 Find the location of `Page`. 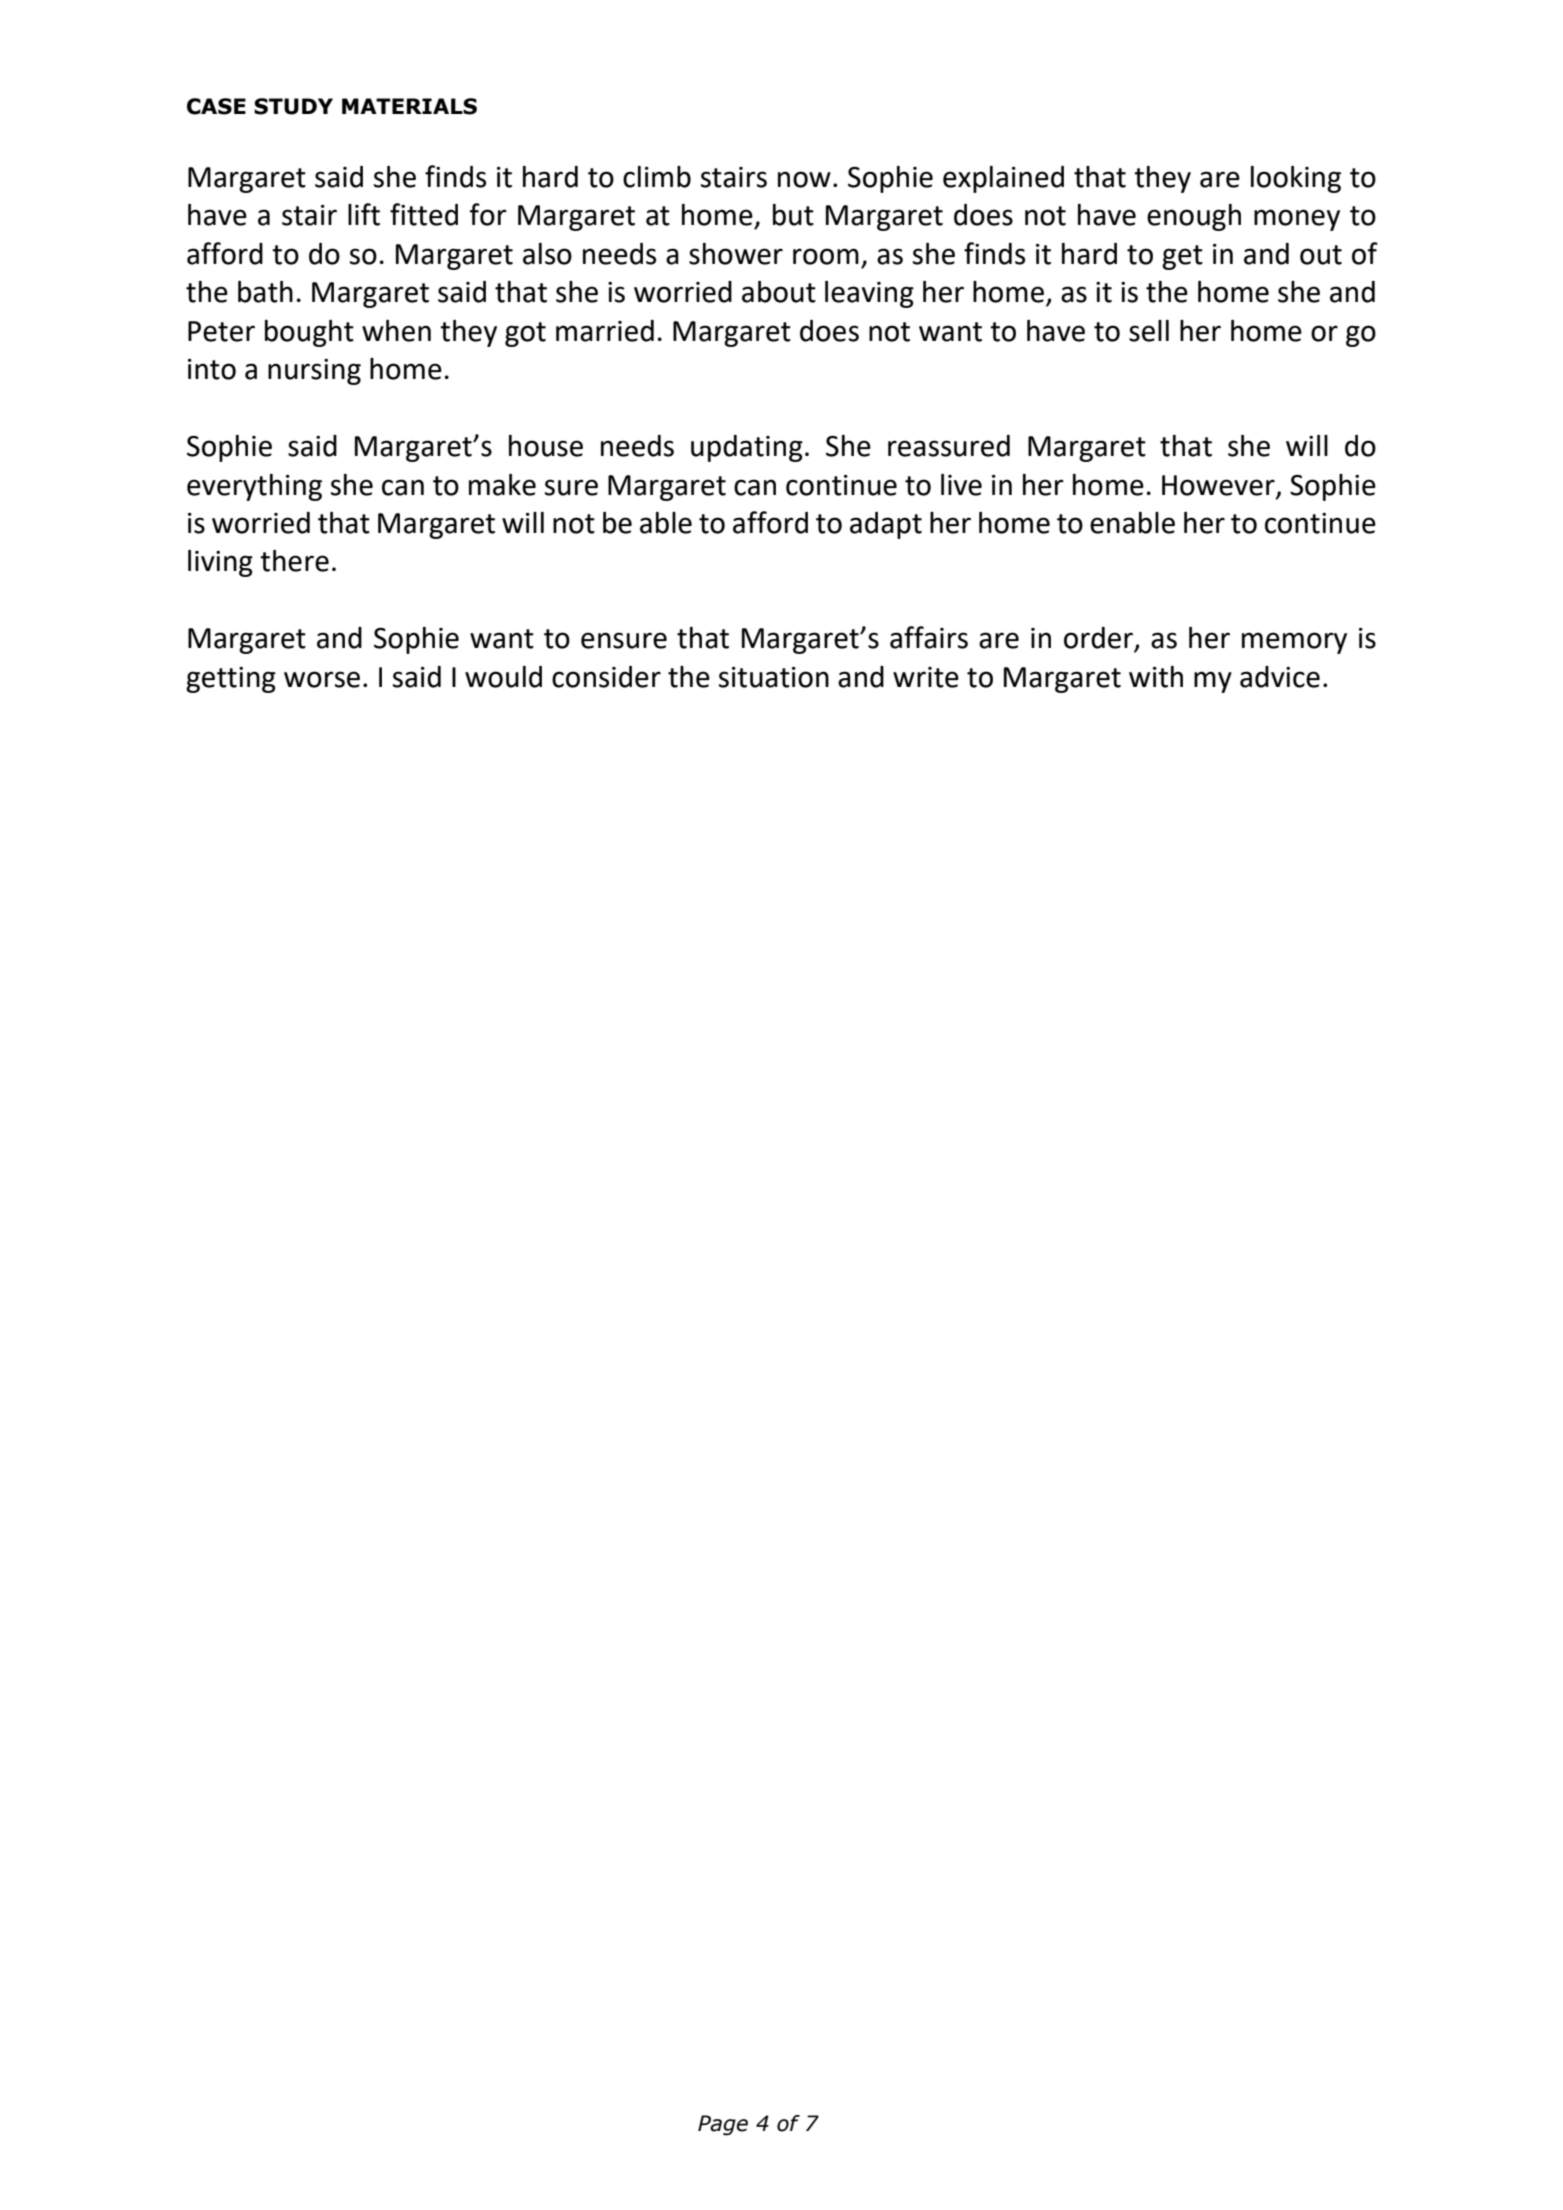

Page is located at coordinates (723, 2125).
